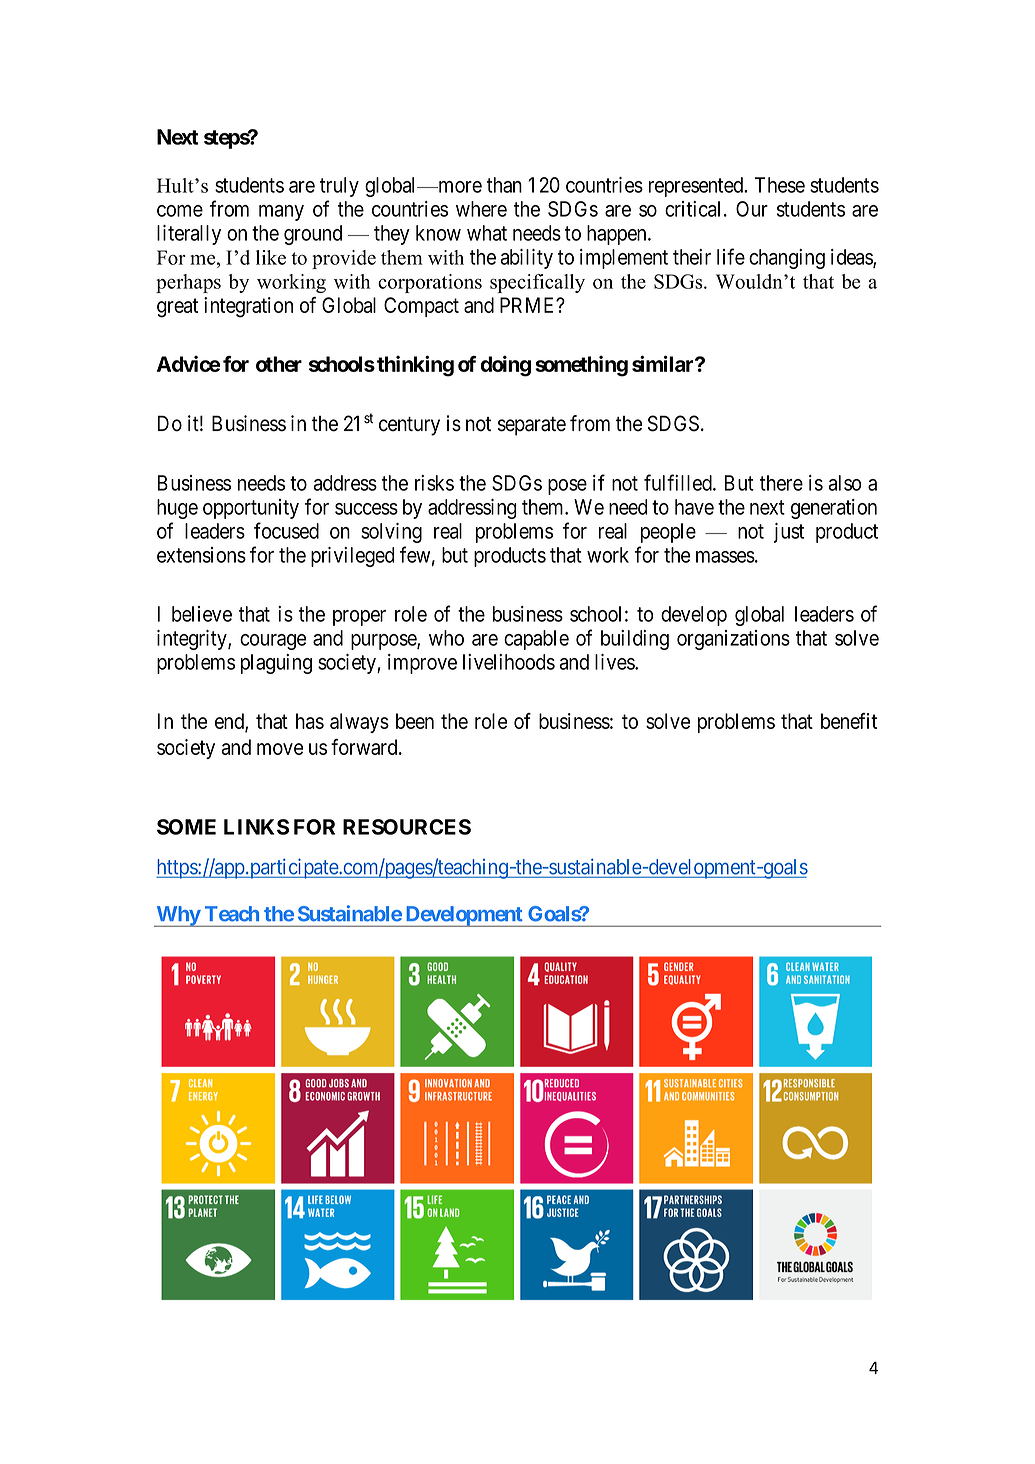 The width and height of the screenshot is (1035, 1464). Describe the element at coordinates (391, 533) in the screenshot. I see `solving` at that location.
